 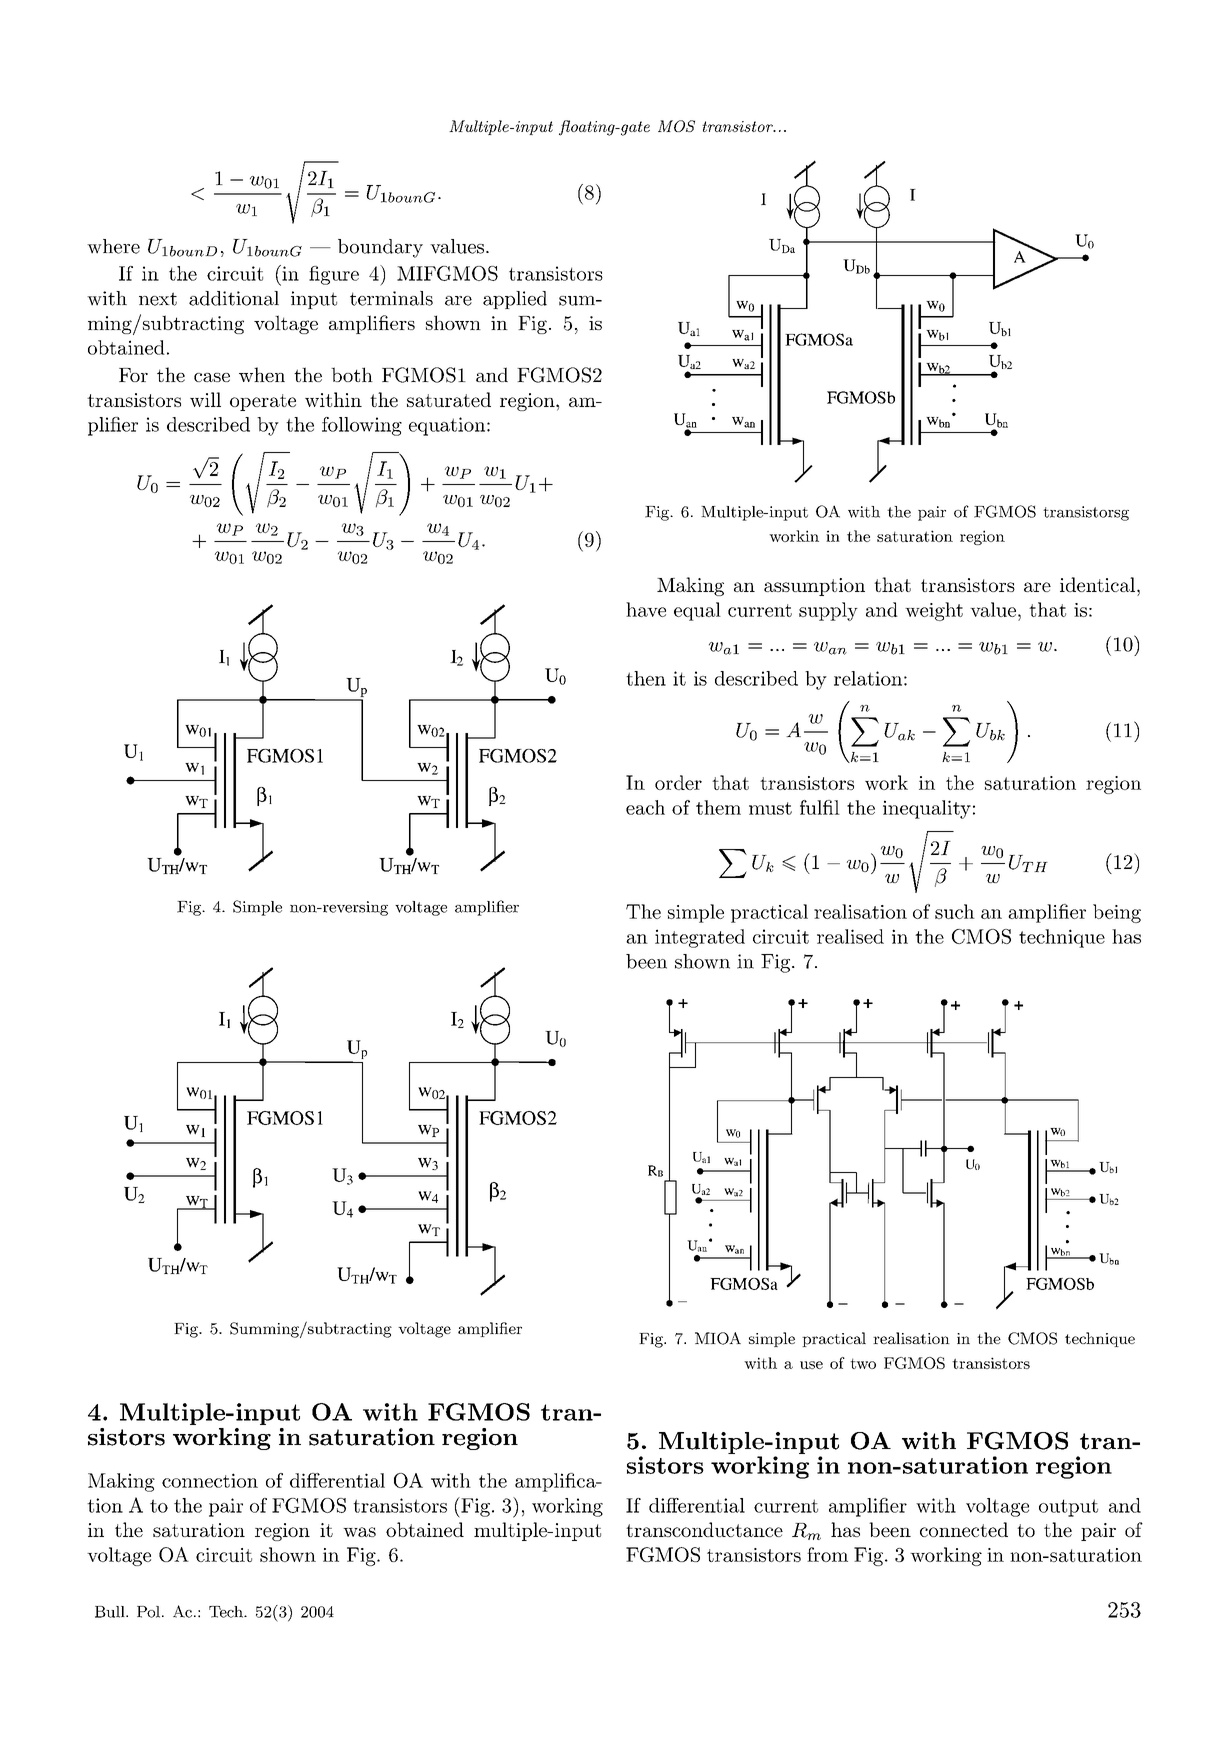 What do you see at coordinates (700, 938) in the document?
I see `integrated` at bounding box center [700, 938].
